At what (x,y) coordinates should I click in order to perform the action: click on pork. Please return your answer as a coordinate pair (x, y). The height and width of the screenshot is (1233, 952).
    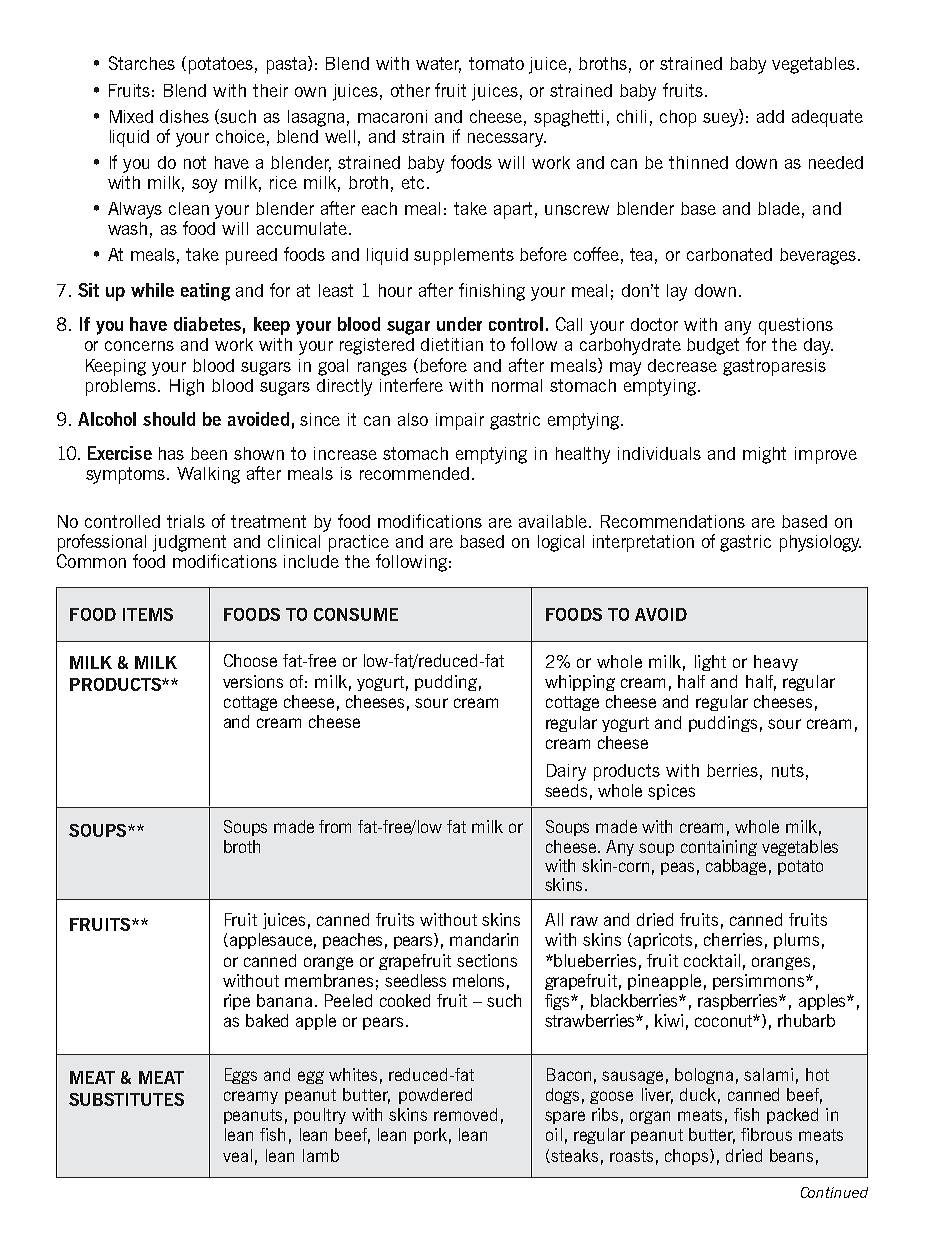
    Looking at the image, I should click on (430, 1136).
